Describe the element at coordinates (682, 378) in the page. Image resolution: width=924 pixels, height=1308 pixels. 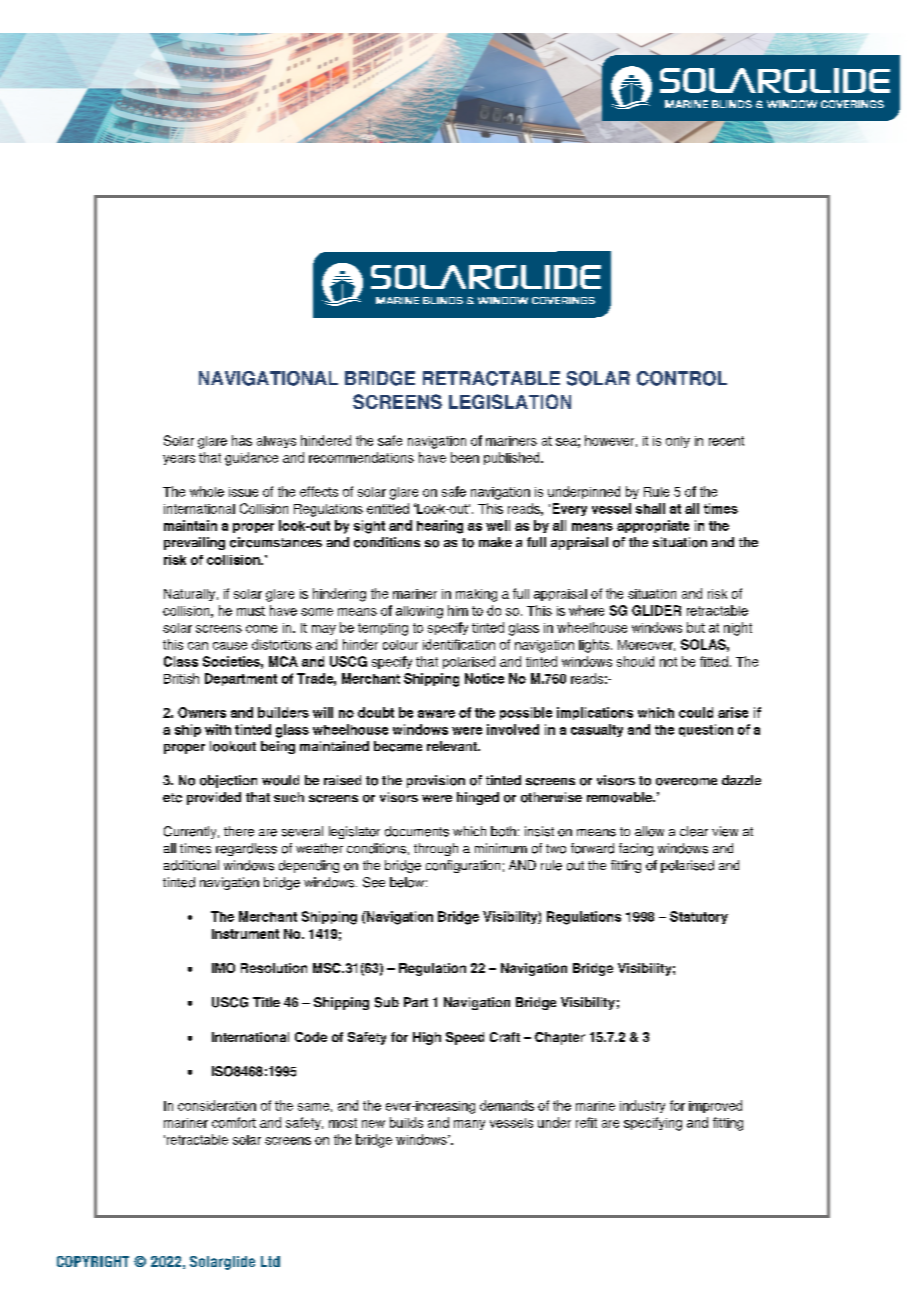
I see `CONTROL` at that location.
